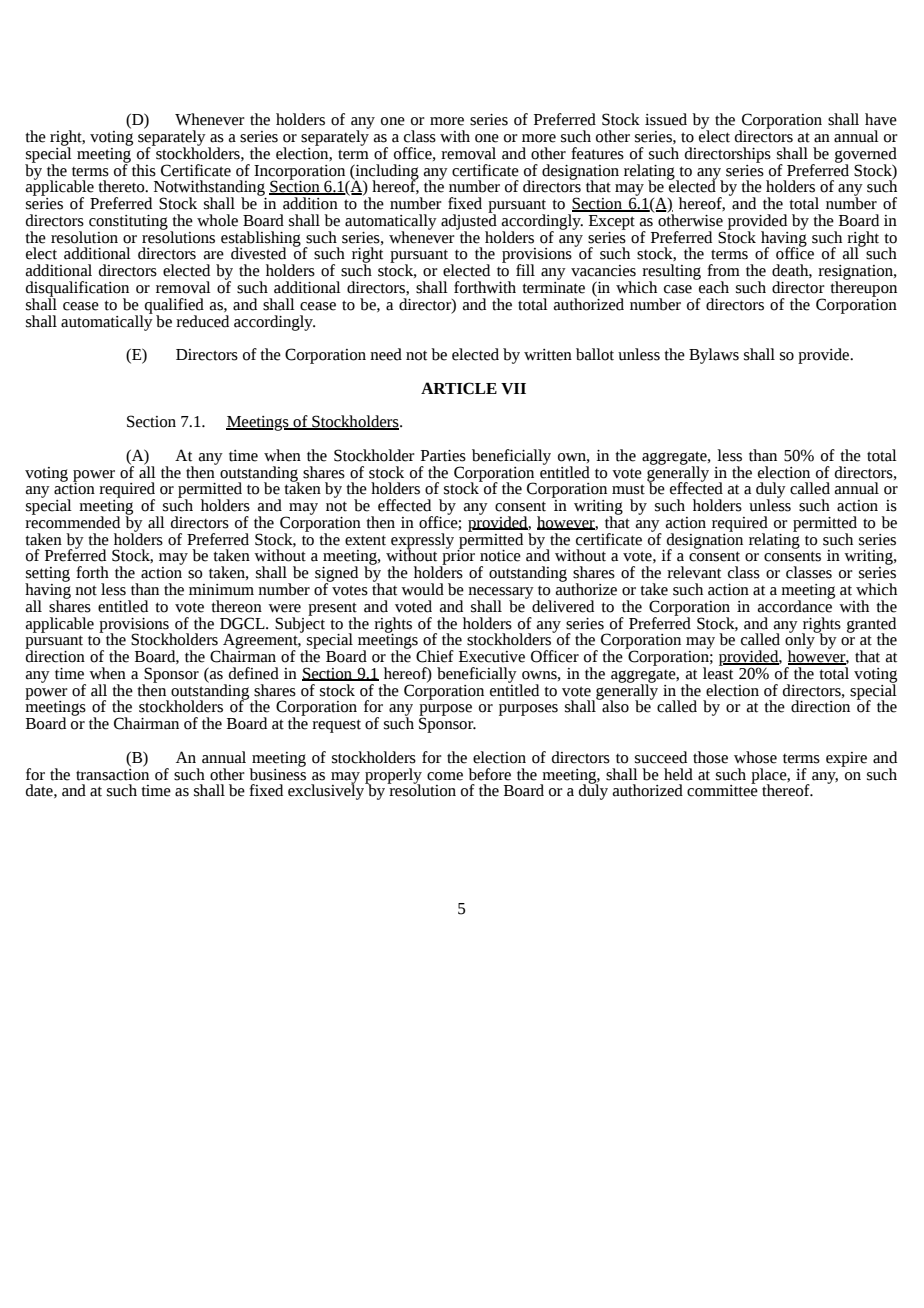 The width and height of the page is (924, 1308). Describe the element at coordinates (72, 521) in the page. I see `recommended` at that location.
